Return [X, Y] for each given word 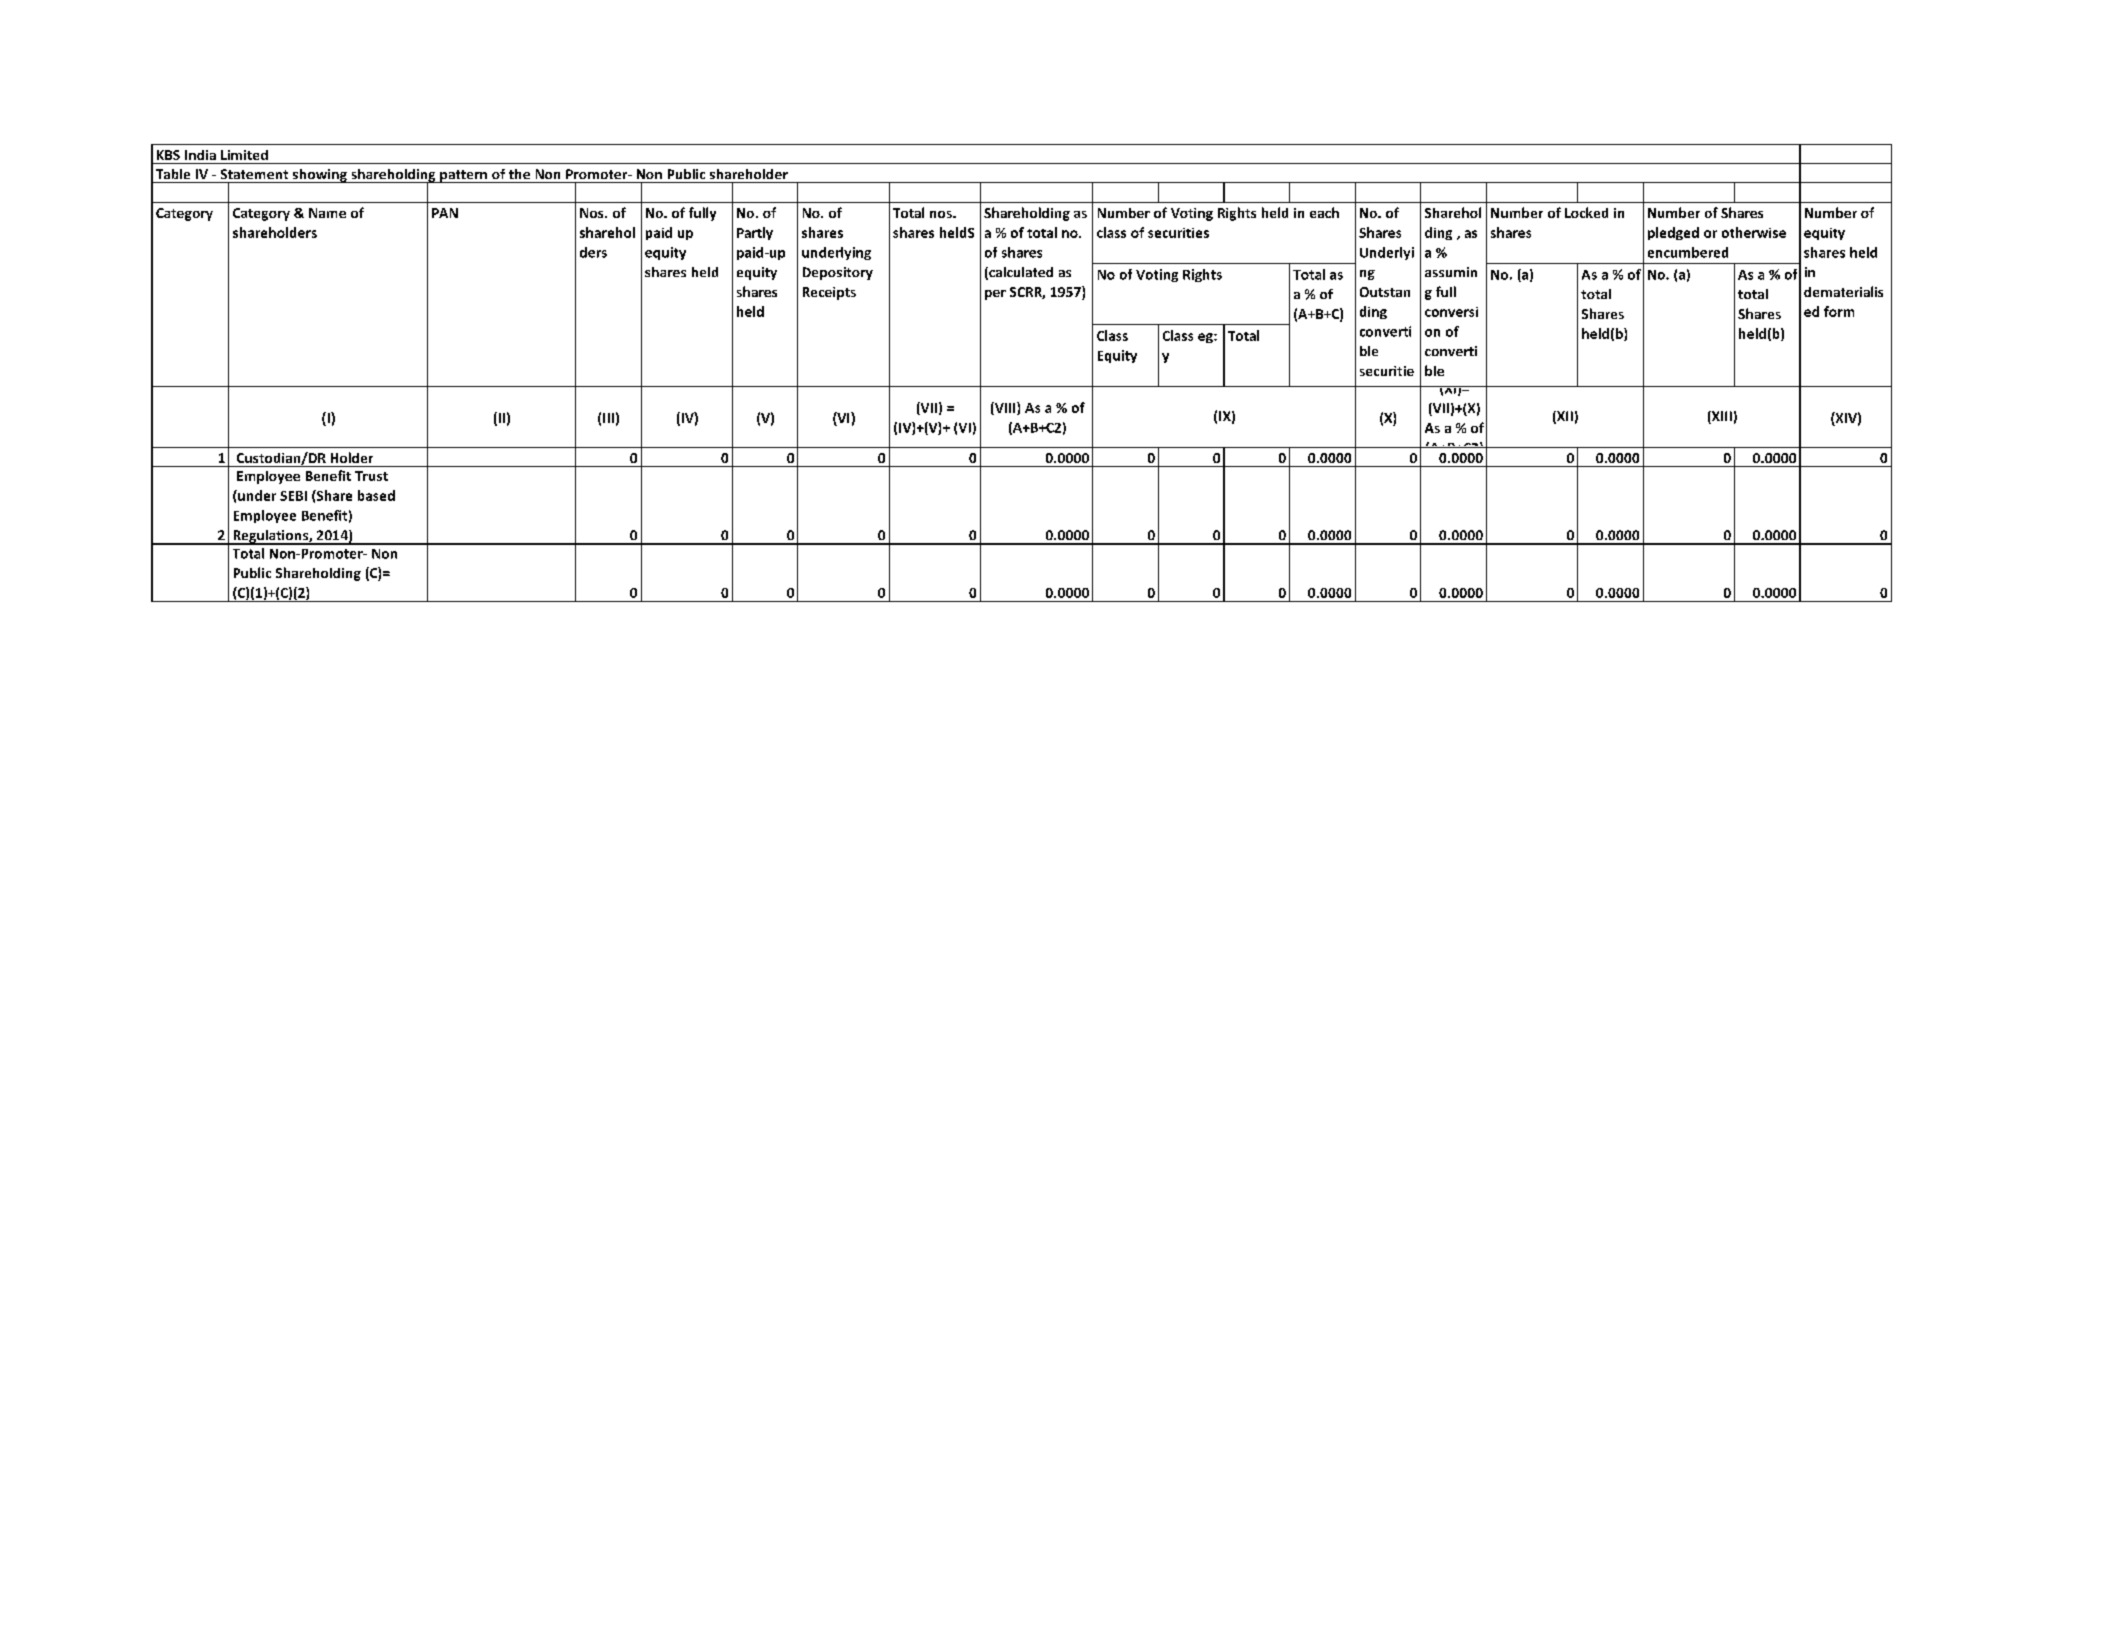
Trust [371, 476]
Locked [1586, 212]
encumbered [1688, 252]
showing [319, 176]
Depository [838, 273]
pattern [463, 176]
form [1839, 311]
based [376, 495]
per [995, 295]
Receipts [829, 293]
